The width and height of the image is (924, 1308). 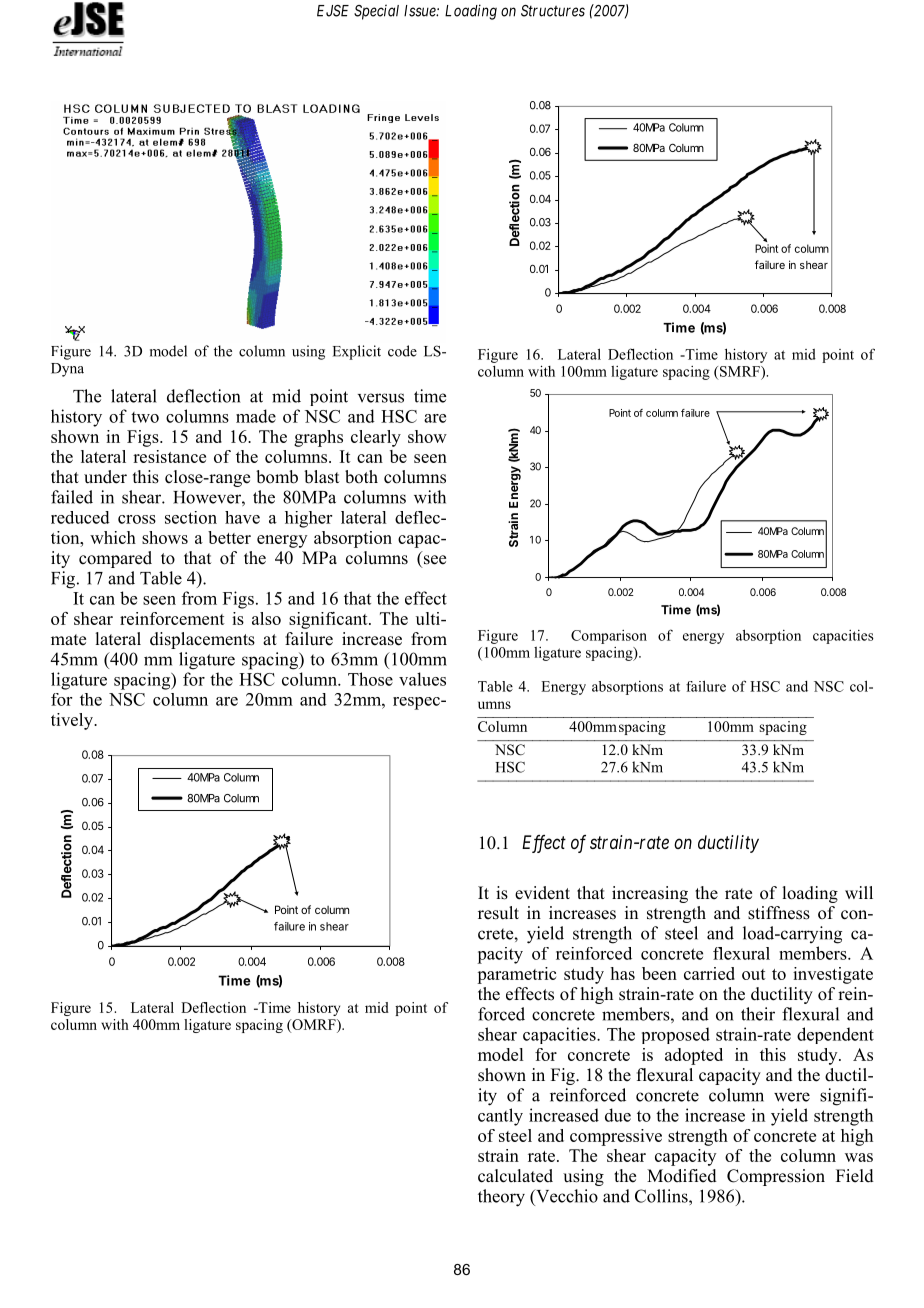 What do you see at coordinates (402, 351) in the image?
I see `code` at bounding box center [402, 351].
